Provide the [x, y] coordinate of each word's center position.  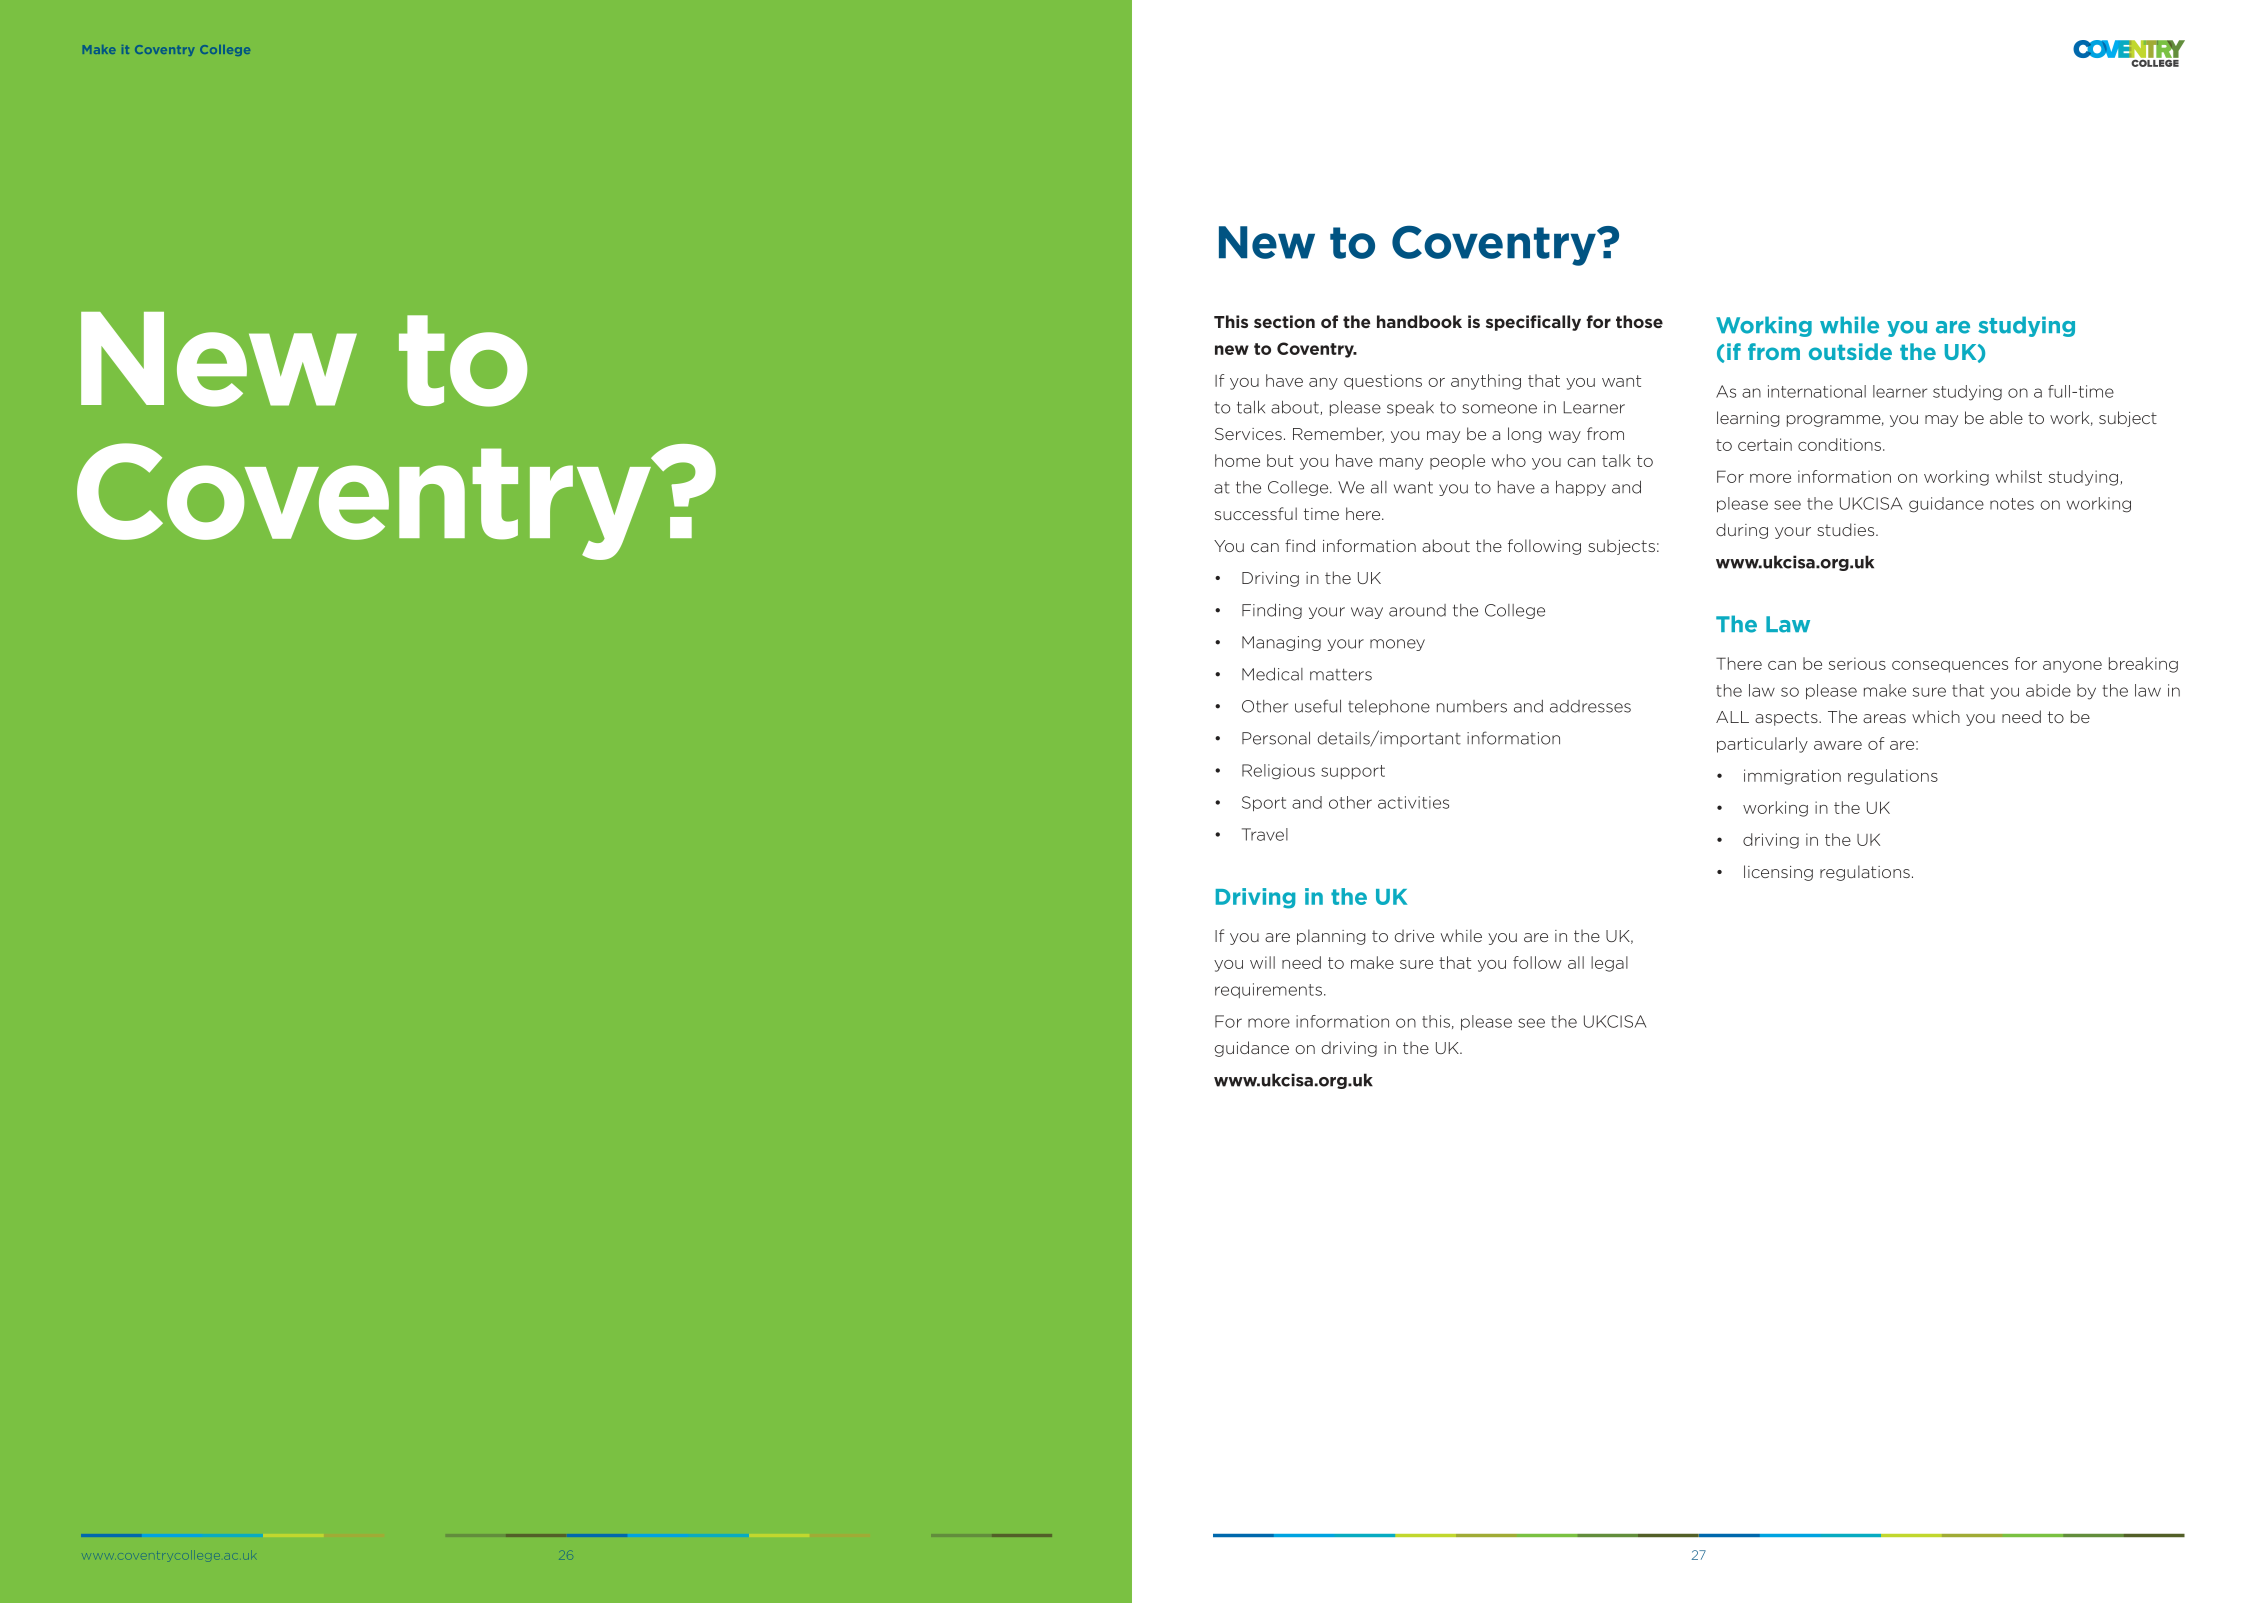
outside [1850, 351]
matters [1341, 675]
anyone [2072, 667]
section [1284, 321]
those [1639, 321]
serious [1857, 663]
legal [1609, 964]
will [1262, 962]
